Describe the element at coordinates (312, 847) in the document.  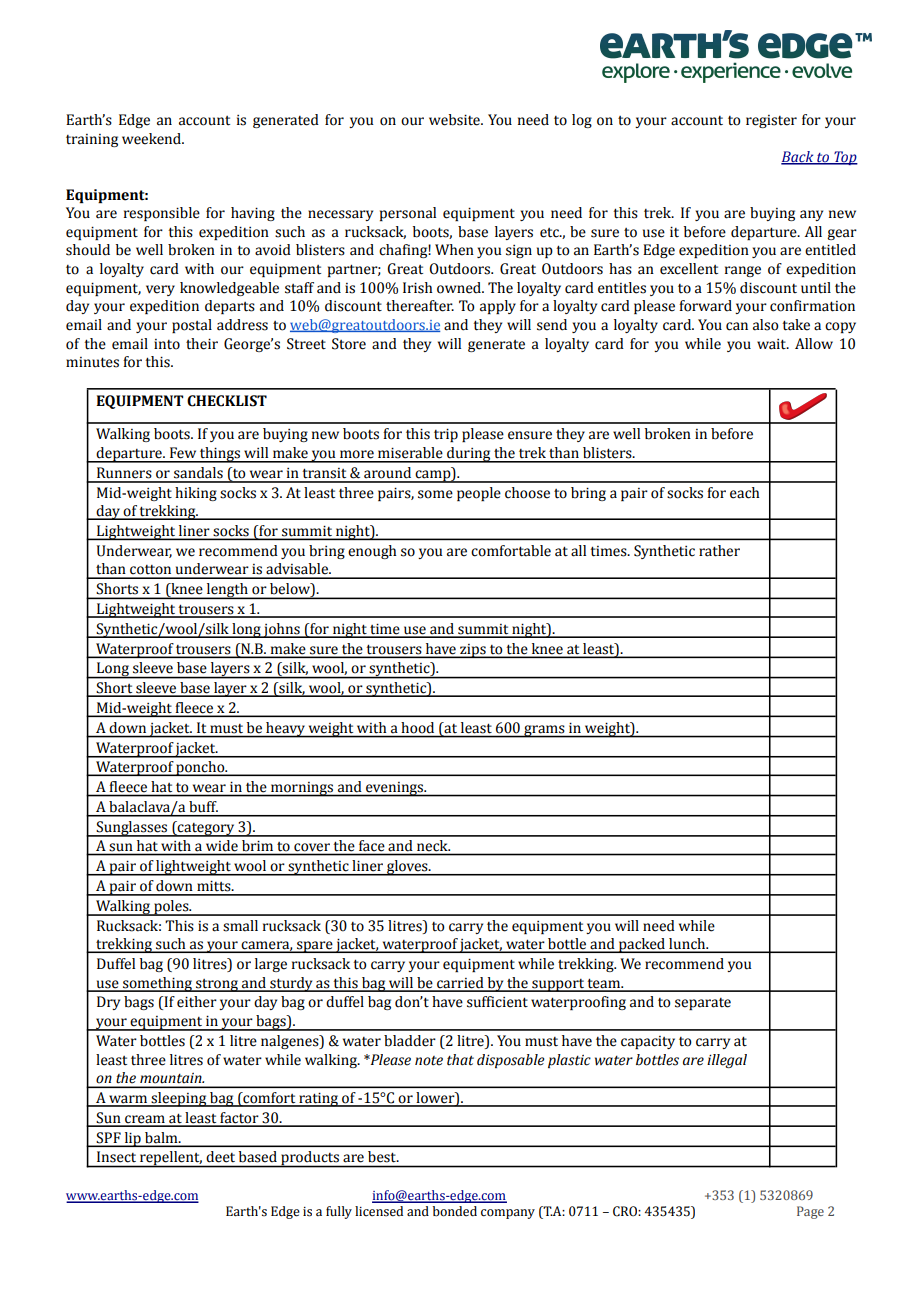
I see `cover` at that location.
